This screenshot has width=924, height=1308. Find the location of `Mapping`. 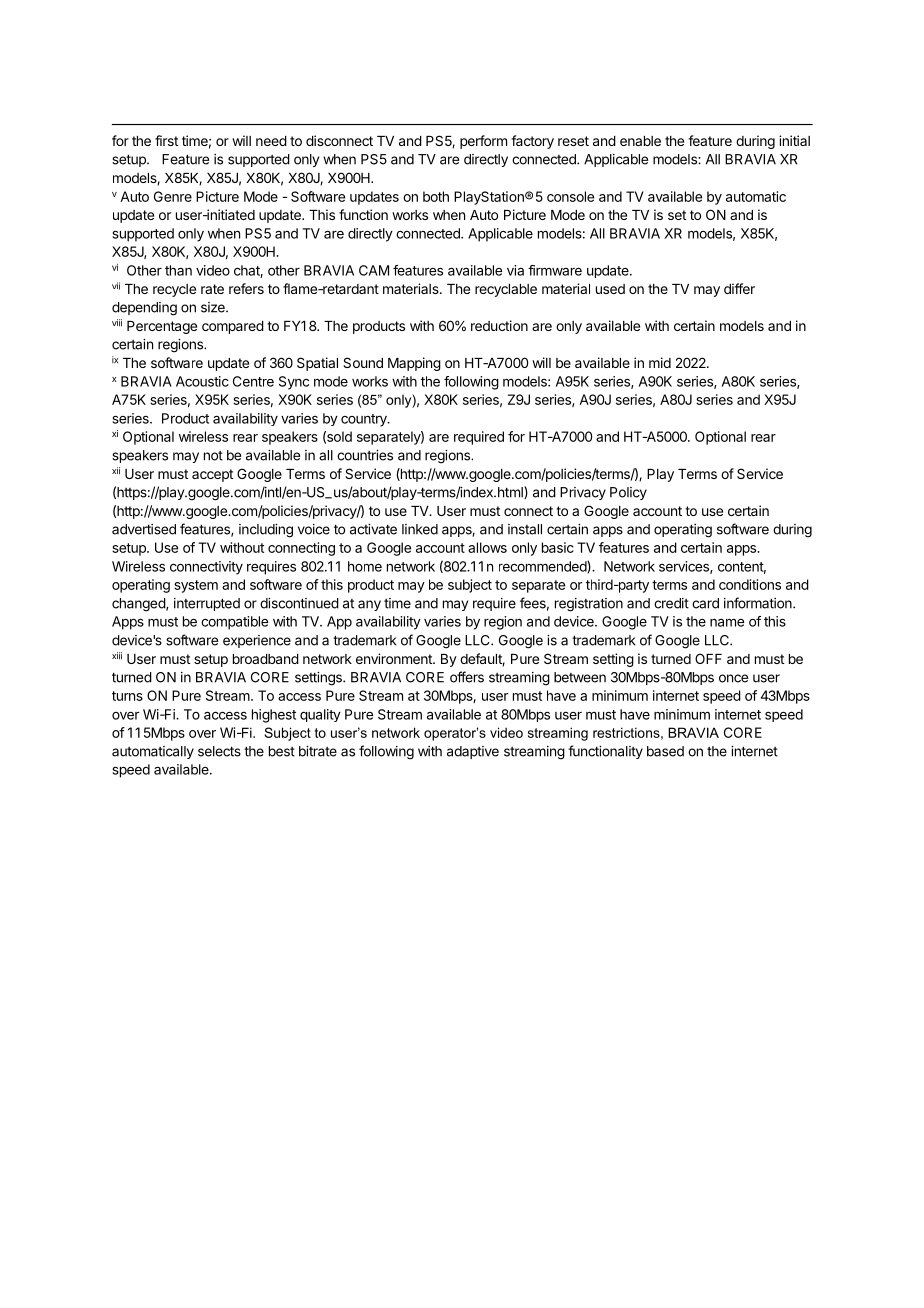

Mapping is located at coordinates (414, 364).
